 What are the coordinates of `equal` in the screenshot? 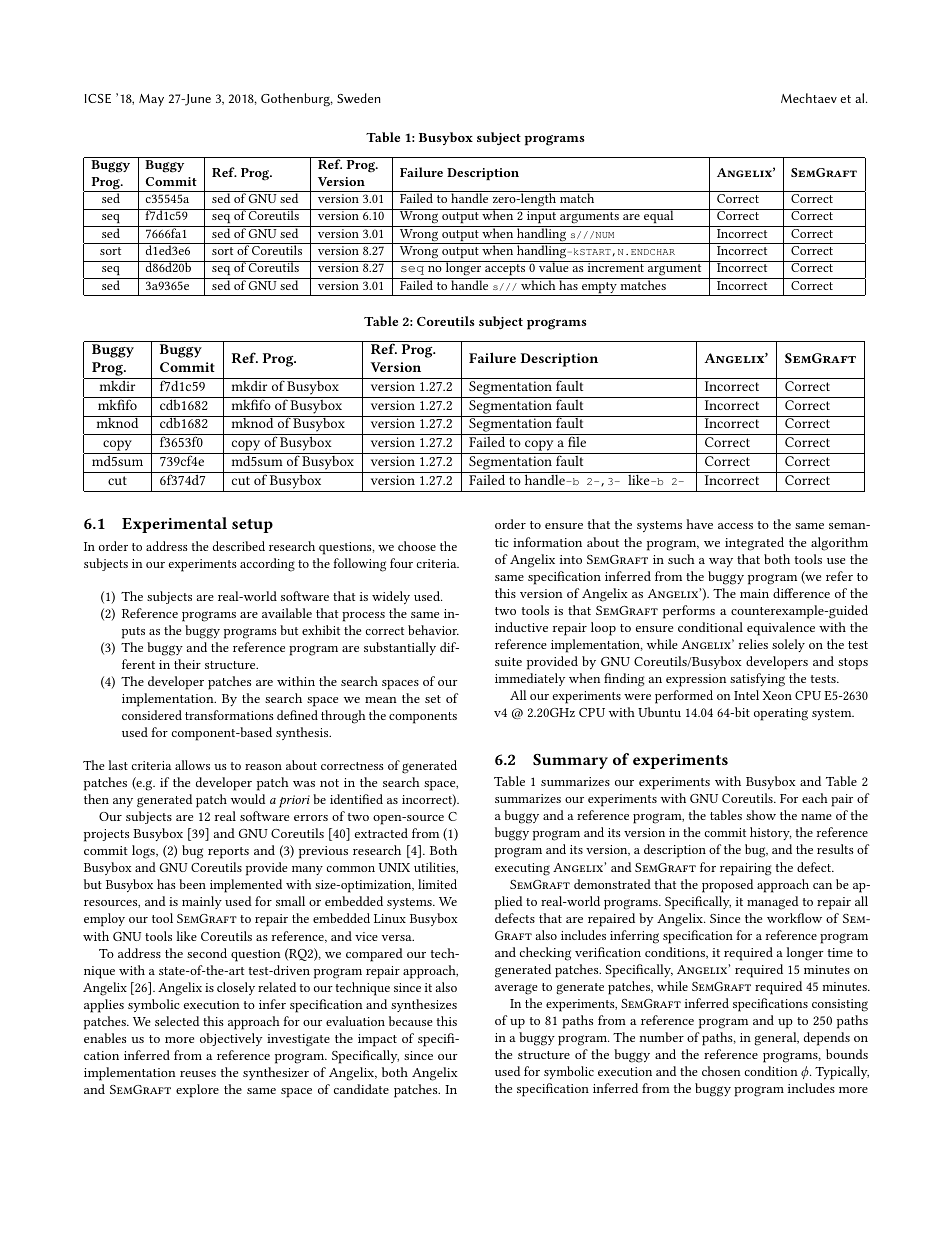 It's located at (659, 218).
